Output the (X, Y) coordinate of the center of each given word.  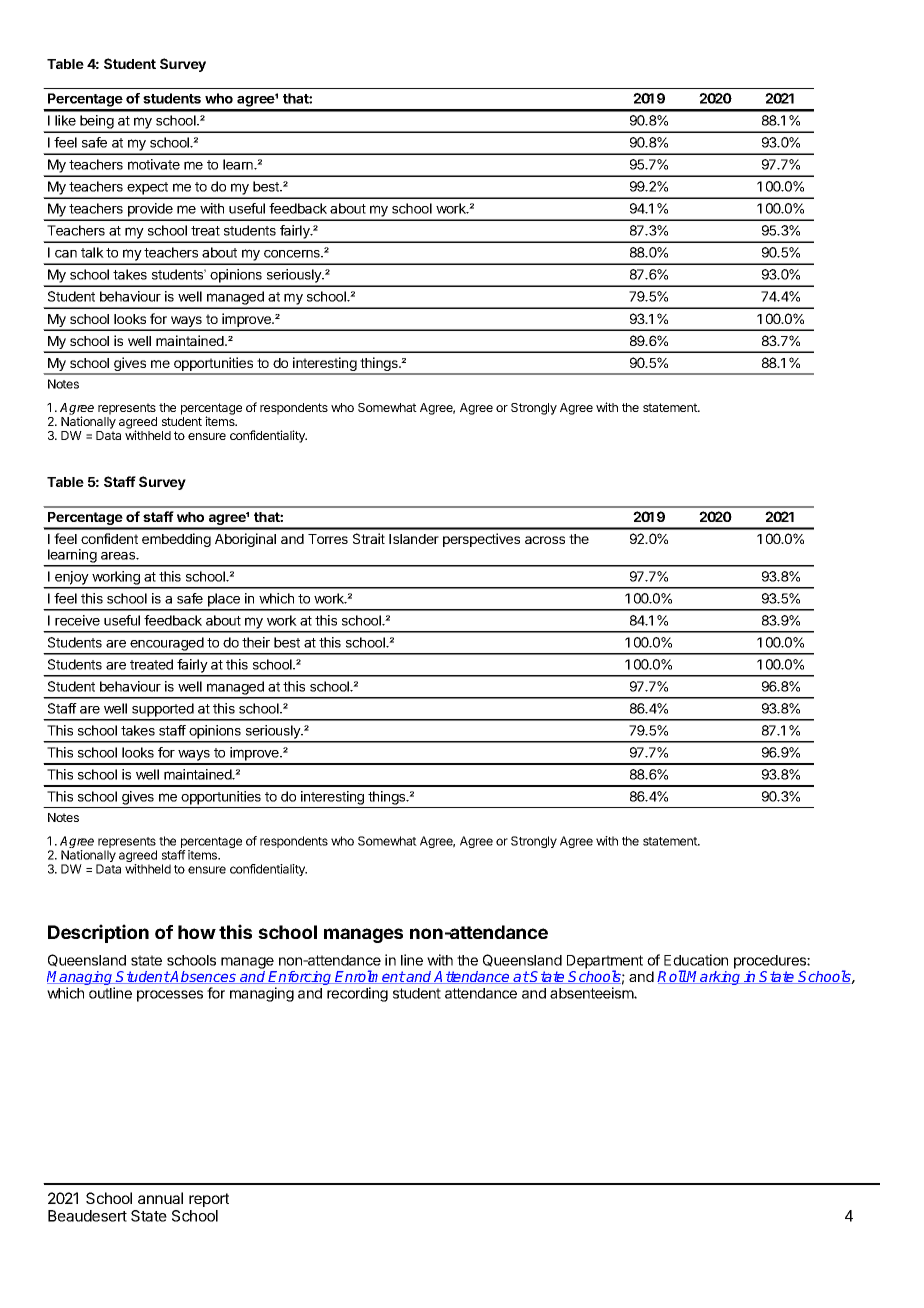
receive (77, 620)
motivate (154, 164)
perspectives (481, 540)
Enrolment (370, 977)
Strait (369, 538)
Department (605, 963)
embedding (176, 540)
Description (98, 933)
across (545, 540)
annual (160, 1198)
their (256, 642)
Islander (414, 539)
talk (92, 252)
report (209, 1200)
